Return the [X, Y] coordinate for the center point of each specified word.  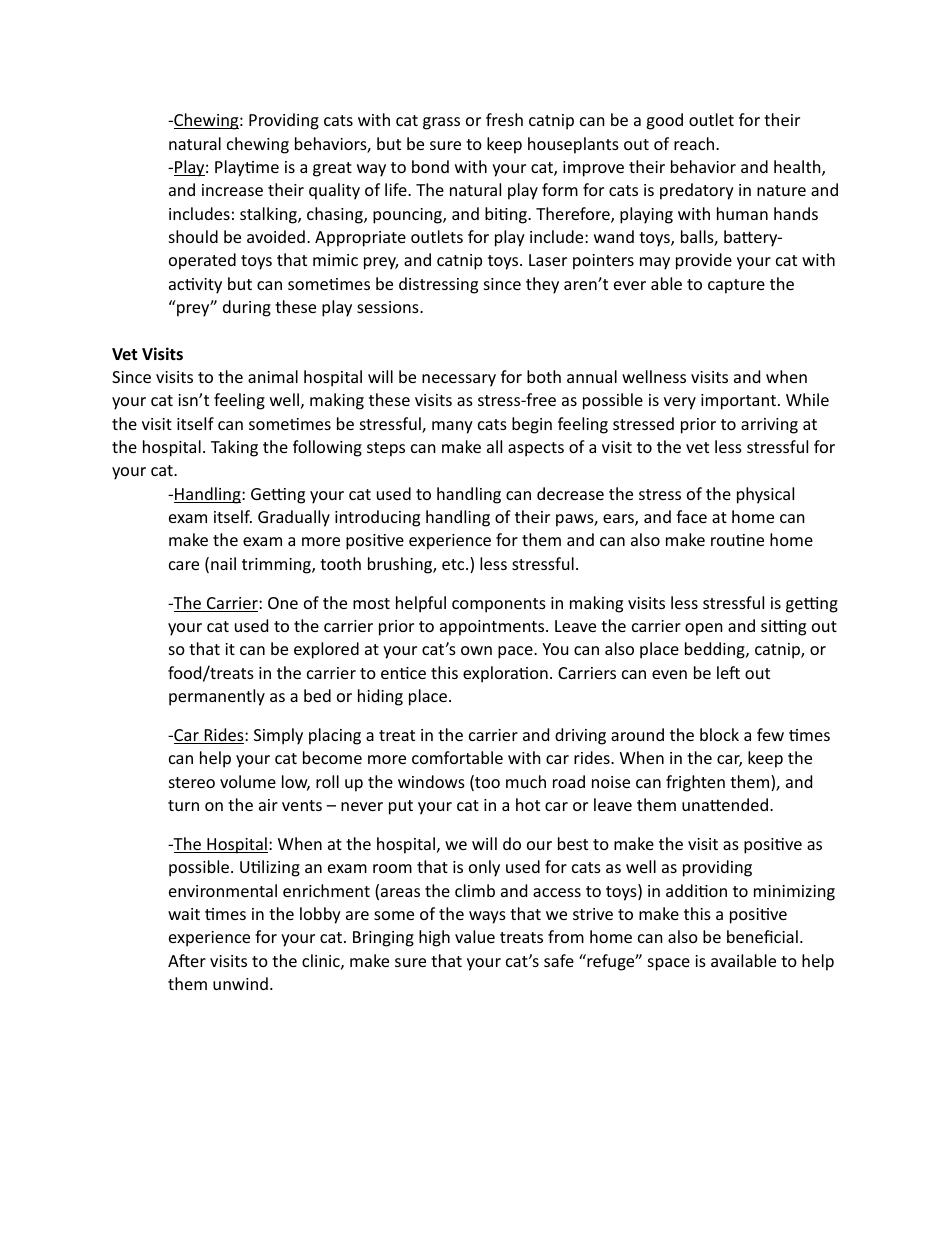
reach [695, 143]
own [476, 650]
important [738, 402]
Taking [234, 448]
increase [232, 190]
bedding [716, 650]
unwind [240, 983]
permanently [217, 697]
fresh [504, 119]
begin [532, 425]
